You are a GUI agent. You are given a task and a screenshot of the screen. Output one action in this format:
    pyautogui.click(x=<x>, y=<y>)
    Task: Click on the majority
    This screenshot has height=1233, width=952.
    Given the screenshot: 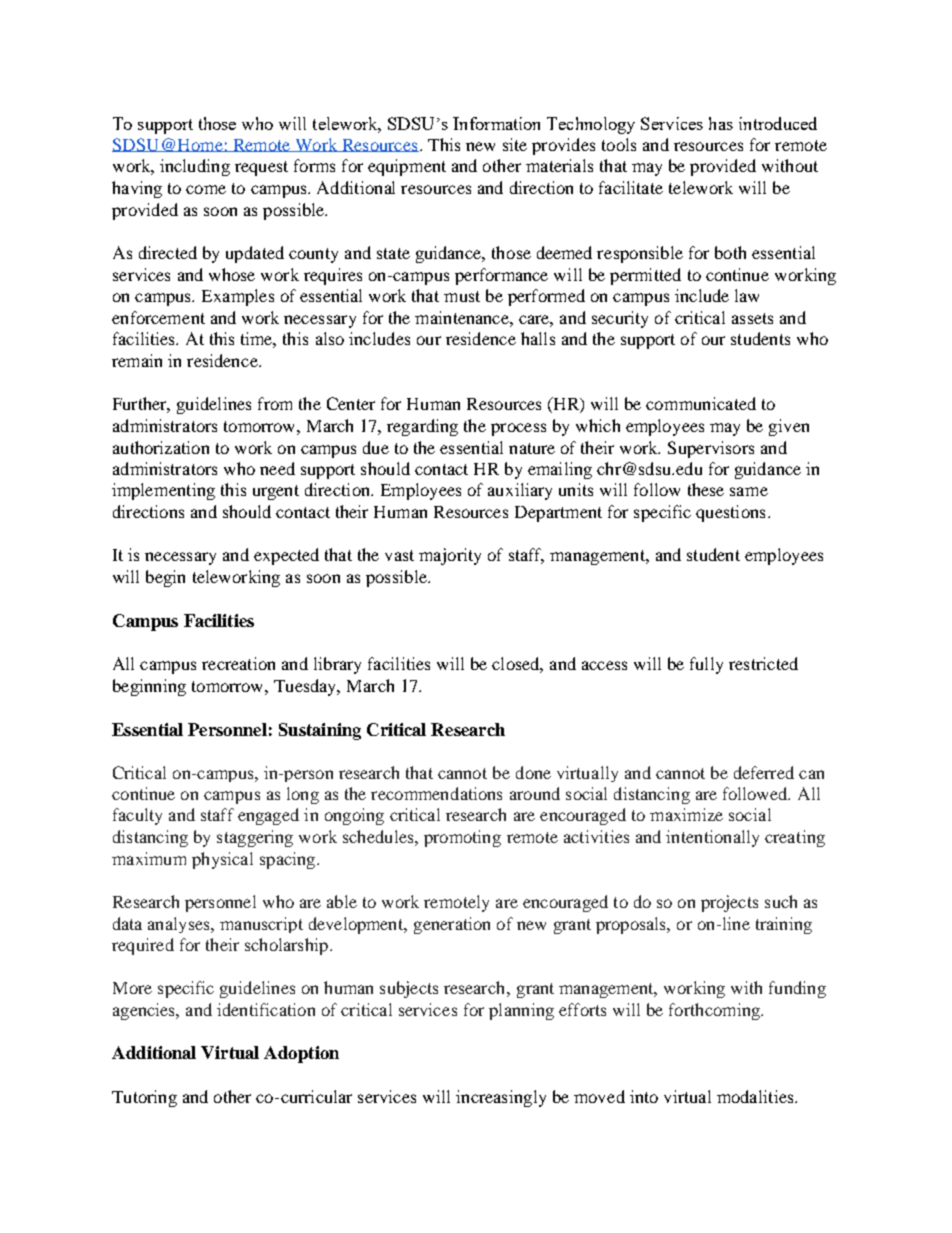 What is the action you would take?
    pyautogui.click(x=450, y=556)
